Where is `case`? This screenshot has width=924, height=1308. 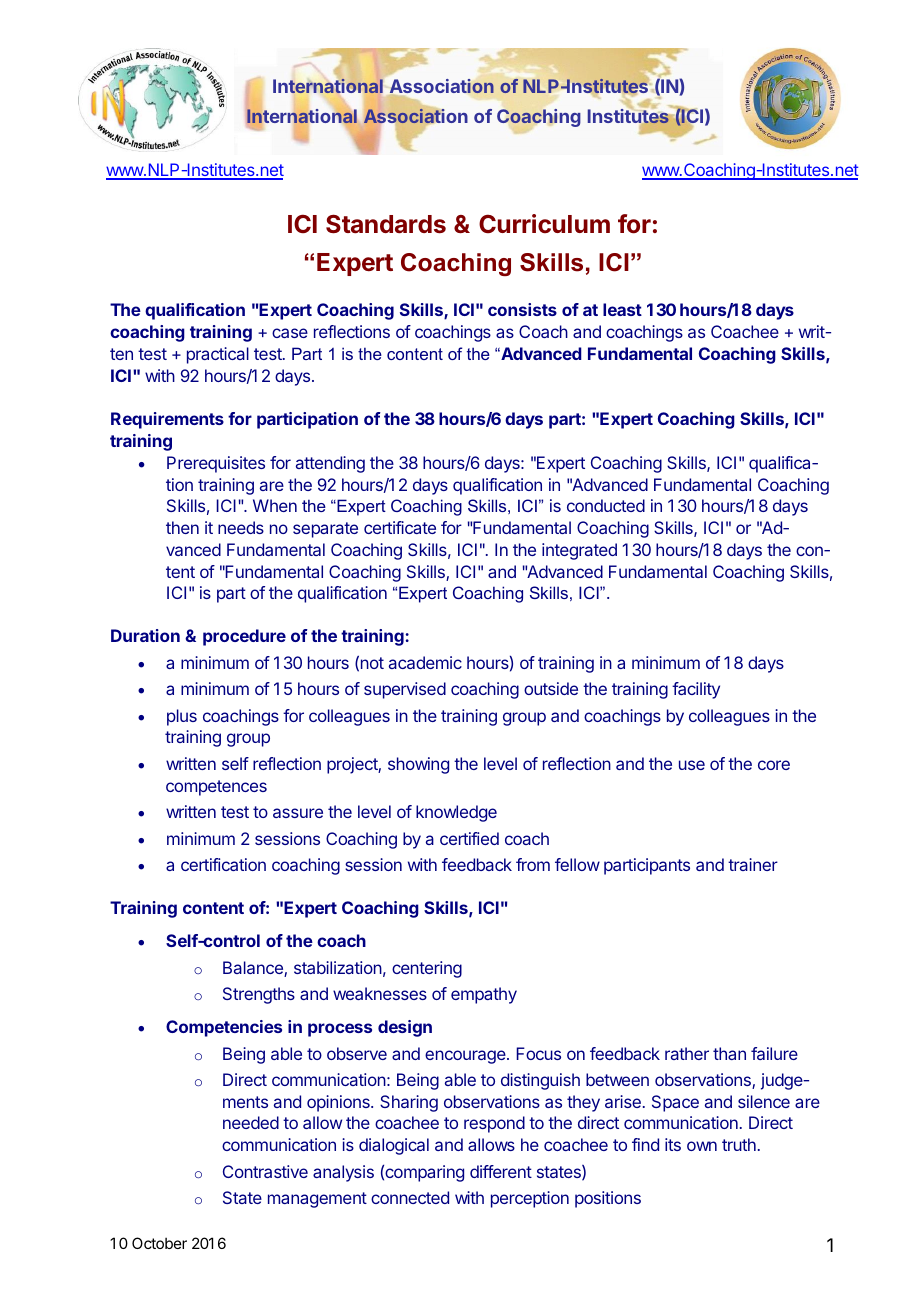
case is located at coordinates (290, 333).
